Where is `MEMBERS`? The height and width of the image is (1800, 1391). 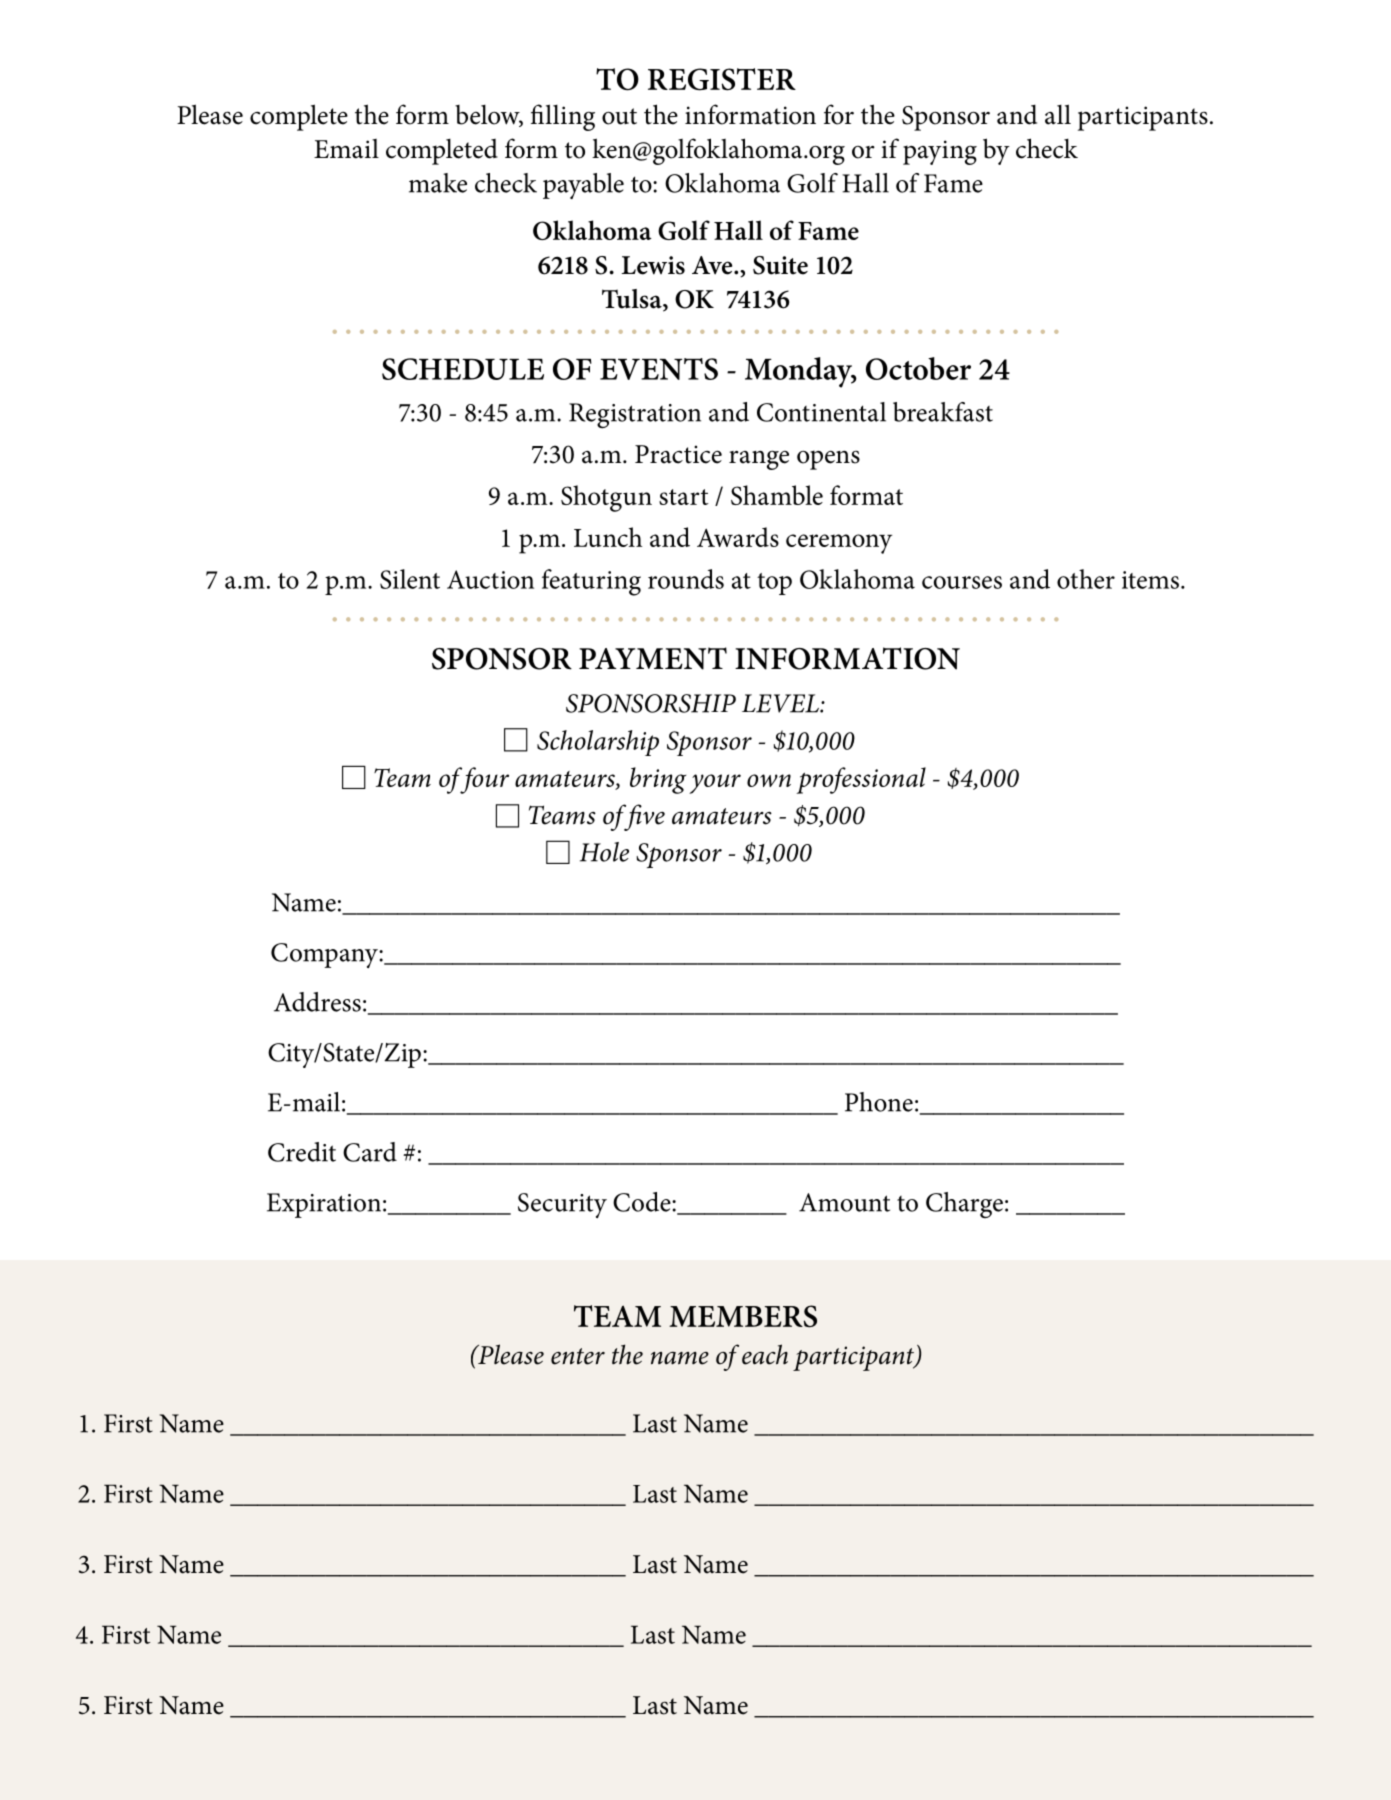 MEMBERS is located at coordinates (743, 1316).
